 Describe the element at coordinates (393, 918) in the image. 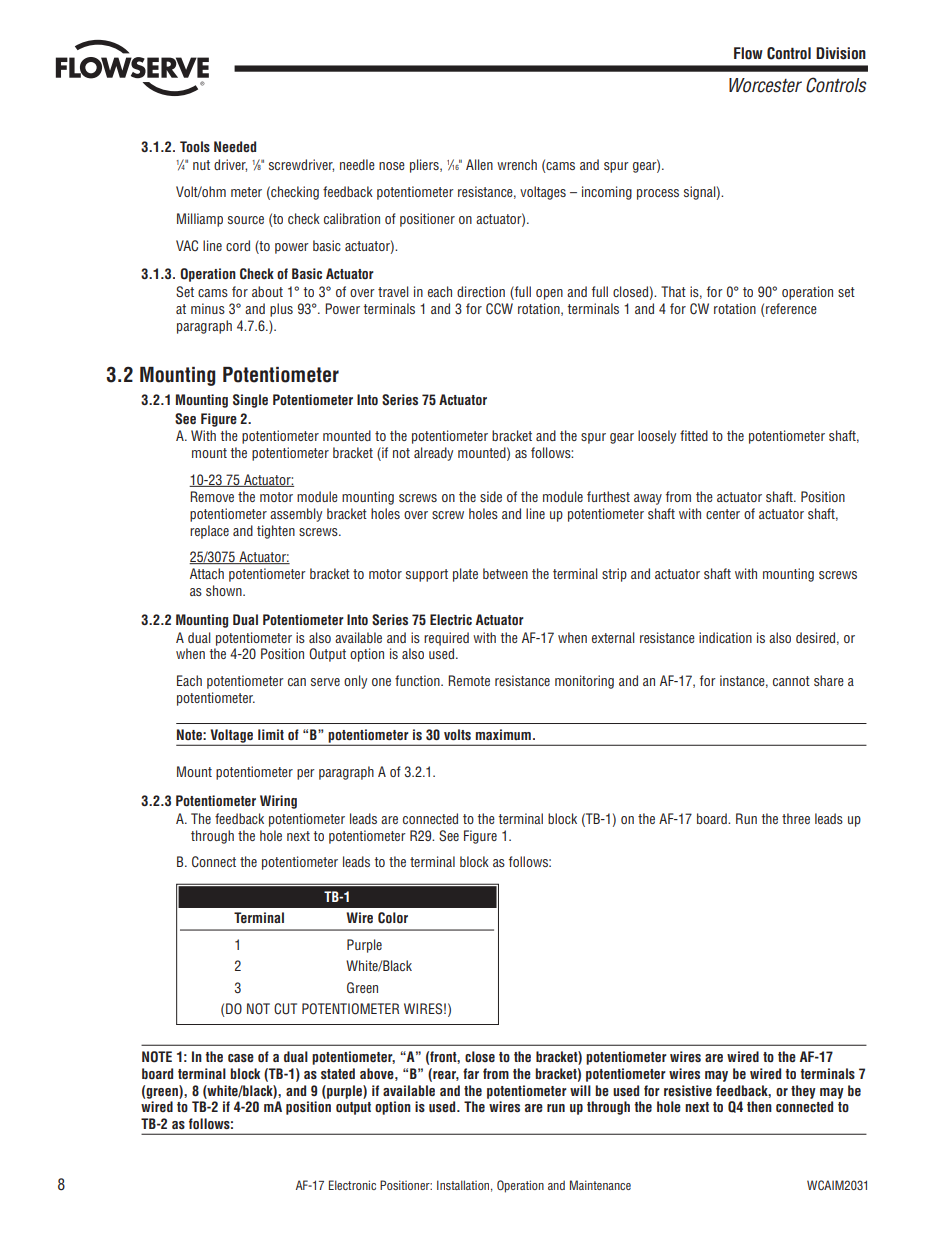

I see `Color` at that location.
